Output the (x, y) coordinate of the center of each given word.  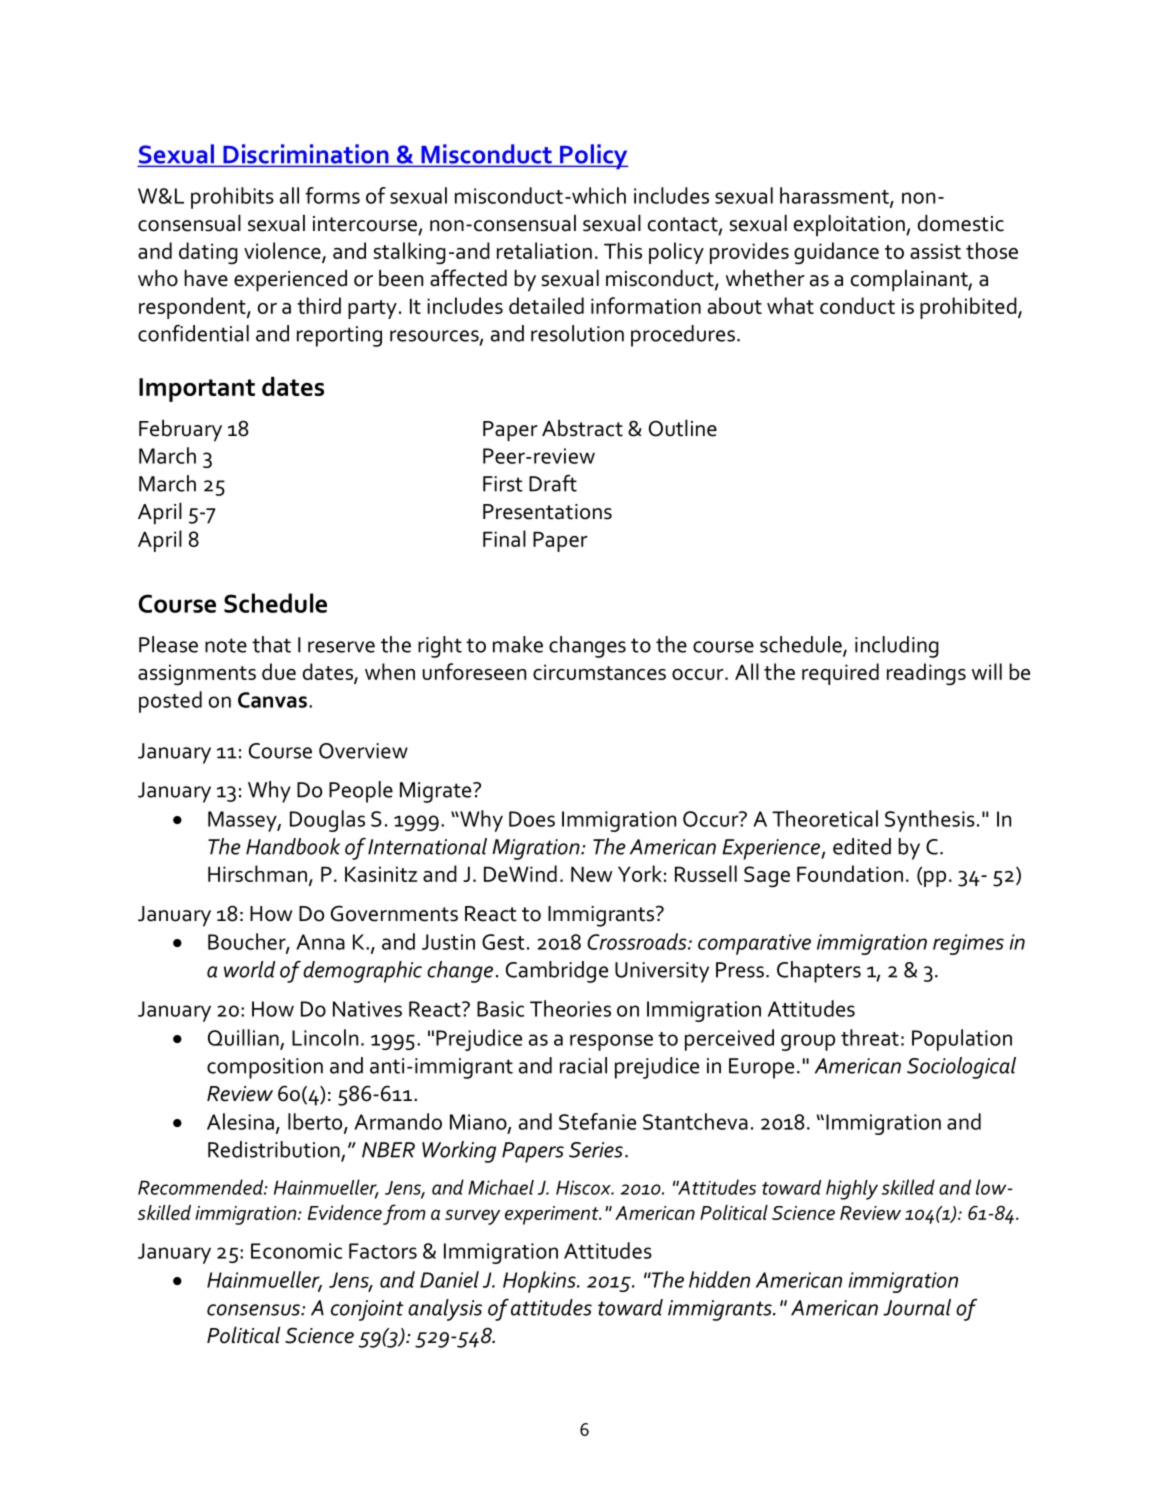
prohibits (232, 198)
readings (926, 674)
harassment (835, 196)
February (180, 430)
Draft (553, 483)
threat (870, 1037)
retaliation (544, 250)
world (249, 969)
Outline (683, 428)
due (279, 671)
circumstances (599, 672)
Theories (570, 1008)
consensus (254, 1310)
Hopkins (540, 1282)
